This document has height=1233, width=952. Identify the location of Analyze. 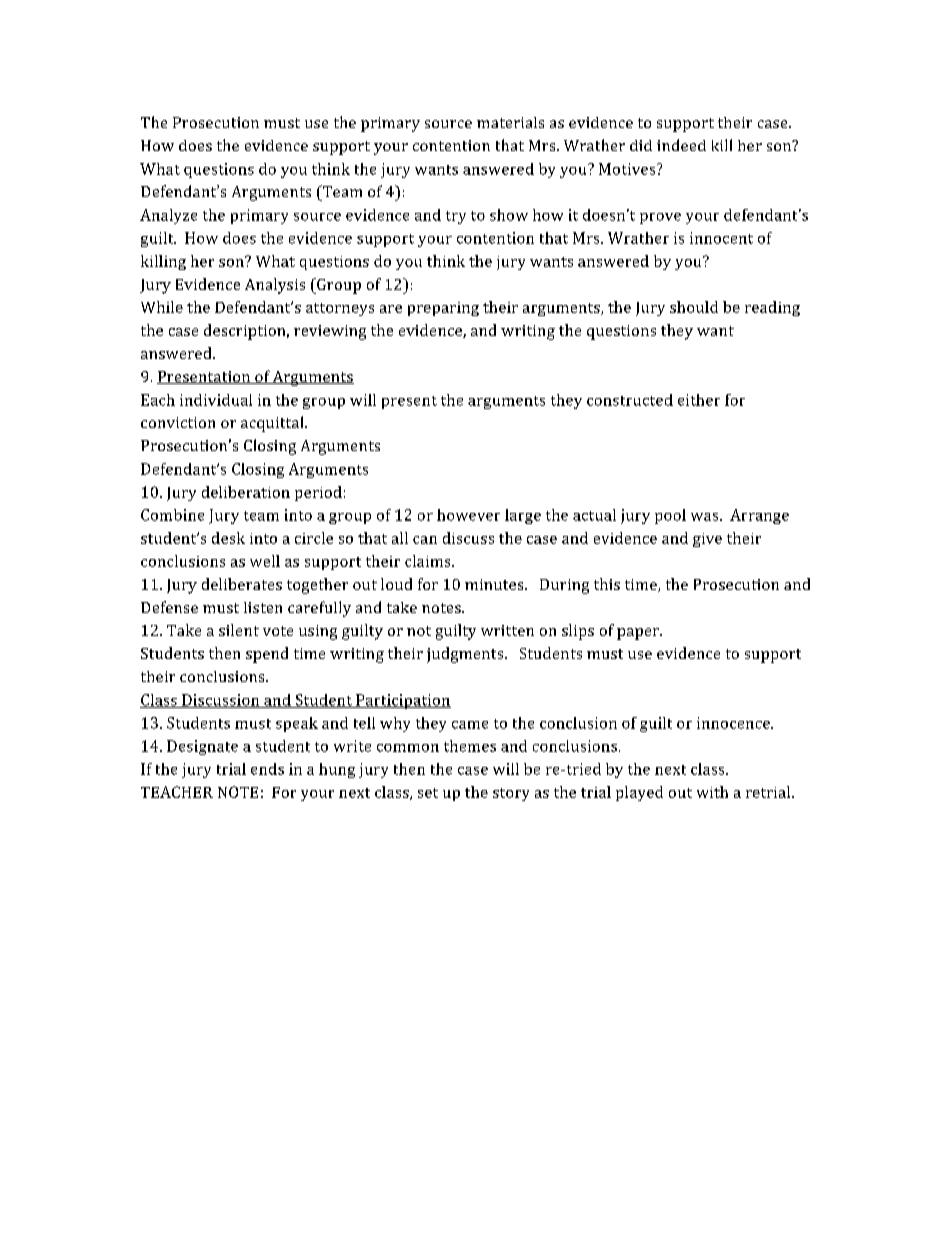
(168, 216).
